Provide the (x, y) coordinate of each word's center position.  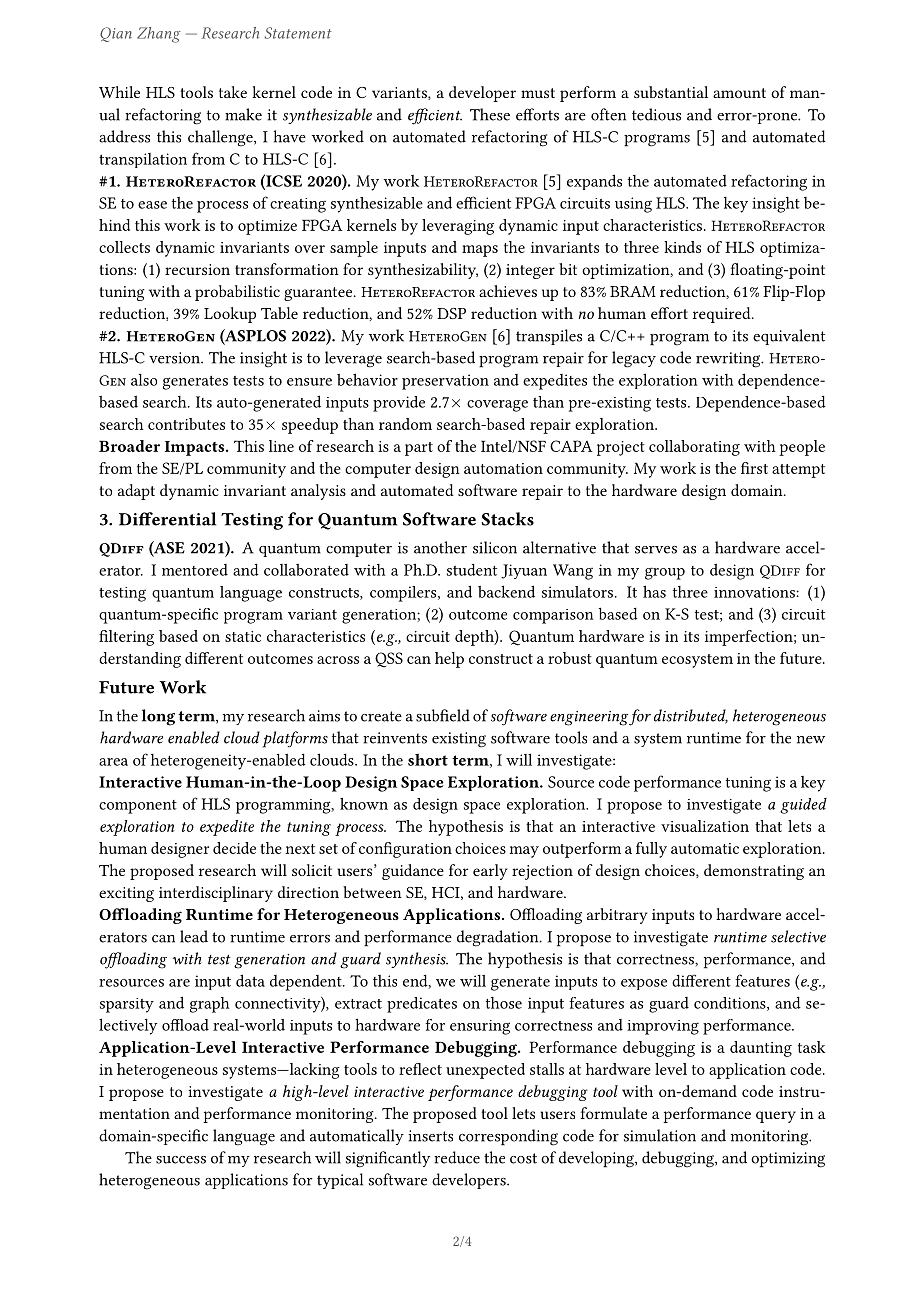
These (490, 114)
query (776, 1117)
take (233, 92)
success (181, 1160)
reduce (457, 1157)
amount (739, 93)
